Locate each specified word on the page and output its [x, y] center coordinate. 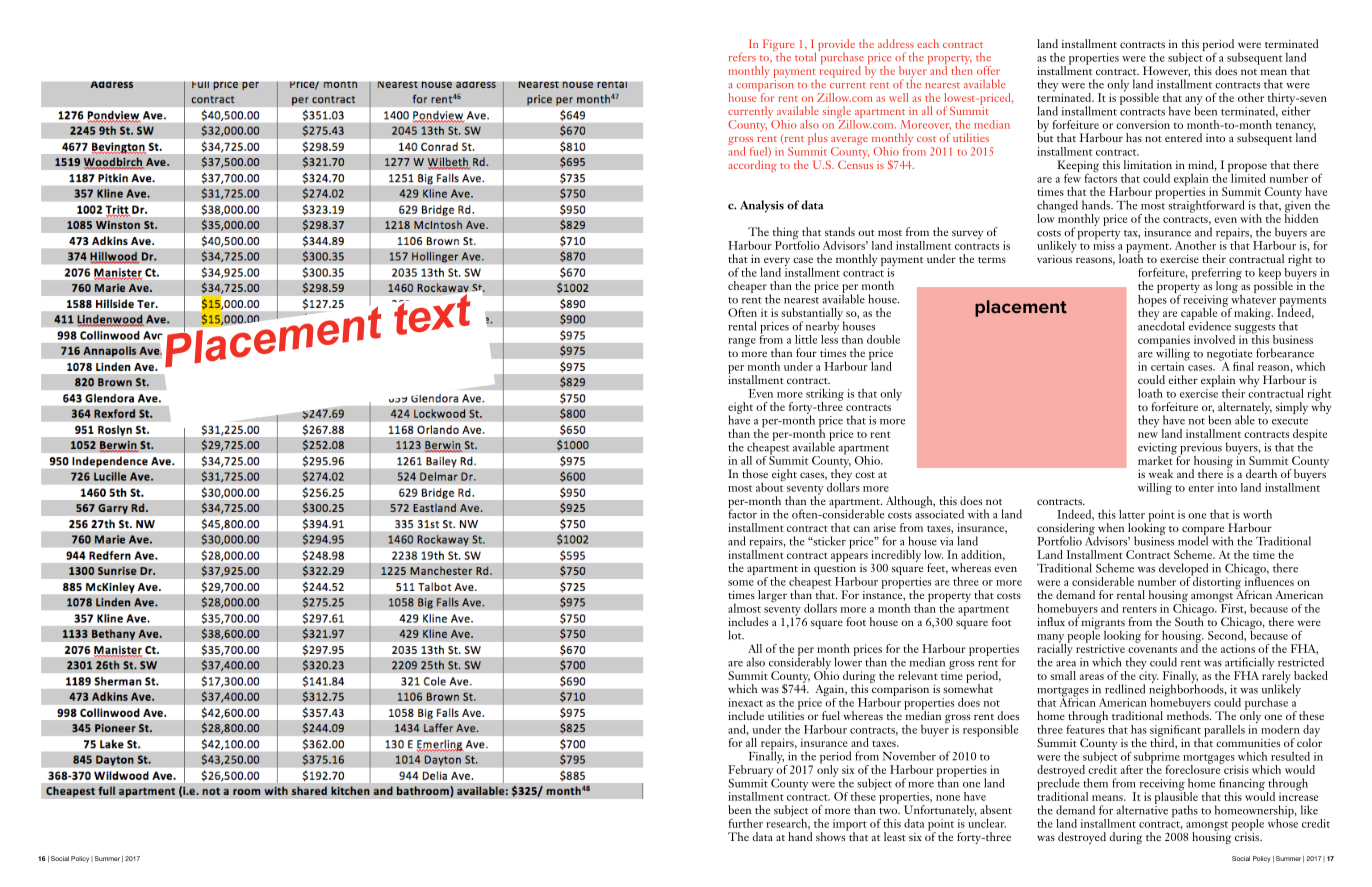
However [1166, 70]
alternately [1245, 409]
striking [825, 395]
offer [988, 70]
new [1148, 435]
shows [832, 835]
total [807, 56]
